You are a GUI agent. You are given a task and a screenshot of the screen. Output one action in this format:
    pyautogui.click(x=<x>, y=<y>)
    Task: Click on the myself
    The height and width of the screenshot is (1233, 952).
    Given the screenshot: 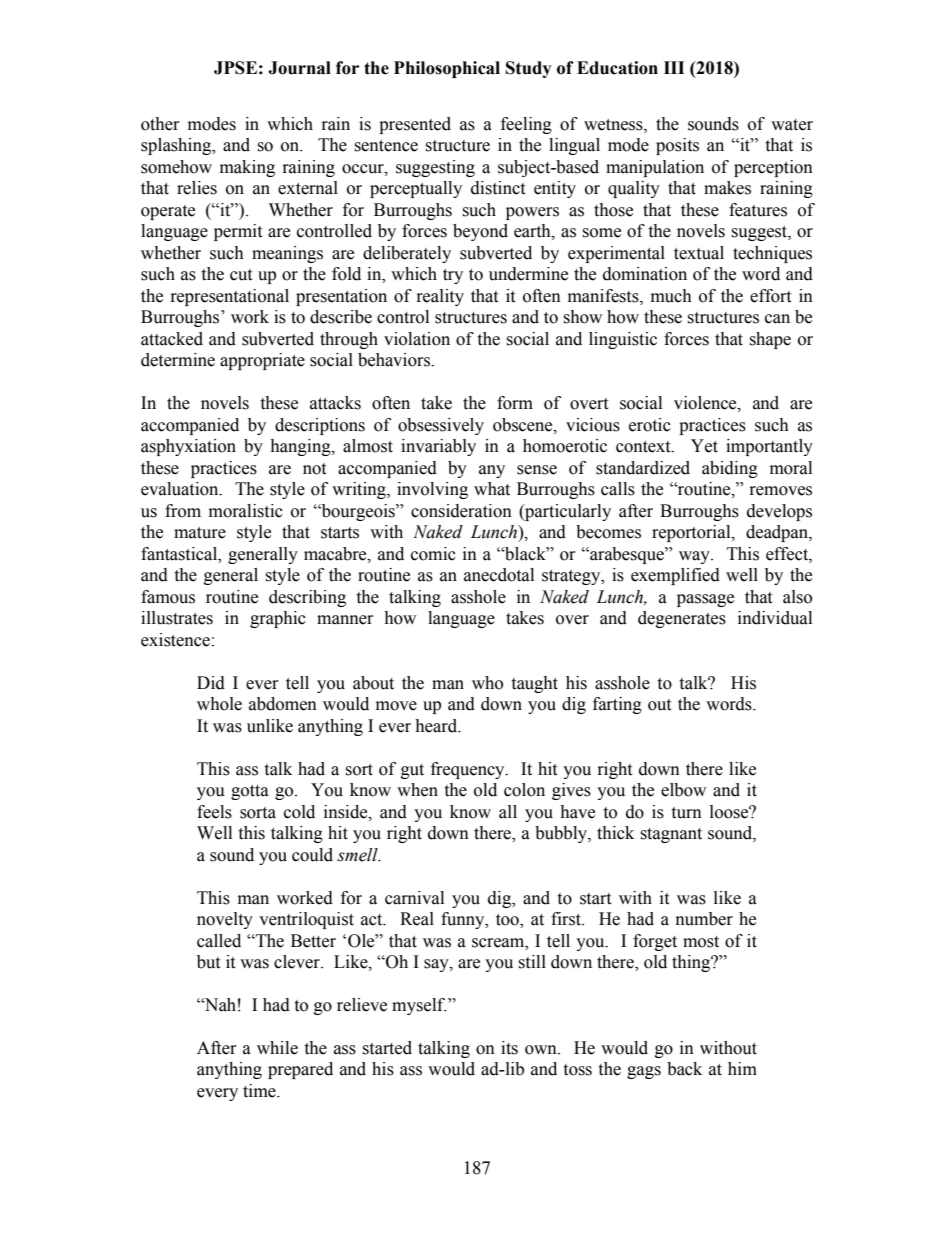 What is the action you would take?
    pyautogui.click(x=419, y=1006)
